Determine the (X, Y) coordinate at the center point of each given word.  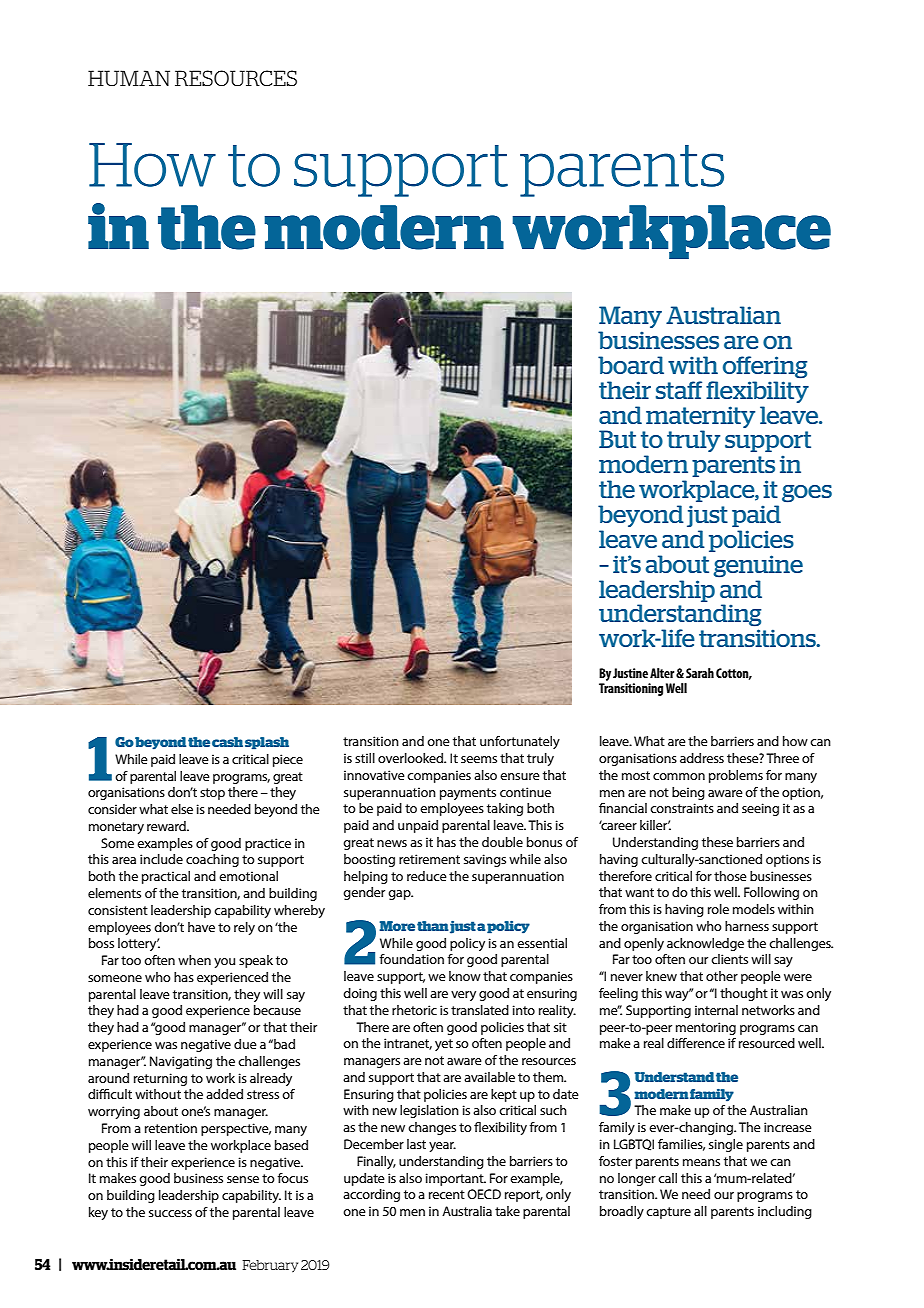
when (194, 960)
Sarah (700, 673)
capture (668, 1213)
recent (447, 1194)
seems (479, 759)
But (617, 439)
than (433, 926)
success (170, 1213)
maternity (700, 417)
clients (729, 959)
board (631, 365)
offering (765, 367)
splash (267, 743)
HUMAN (129, 78)
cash (227, 742)
